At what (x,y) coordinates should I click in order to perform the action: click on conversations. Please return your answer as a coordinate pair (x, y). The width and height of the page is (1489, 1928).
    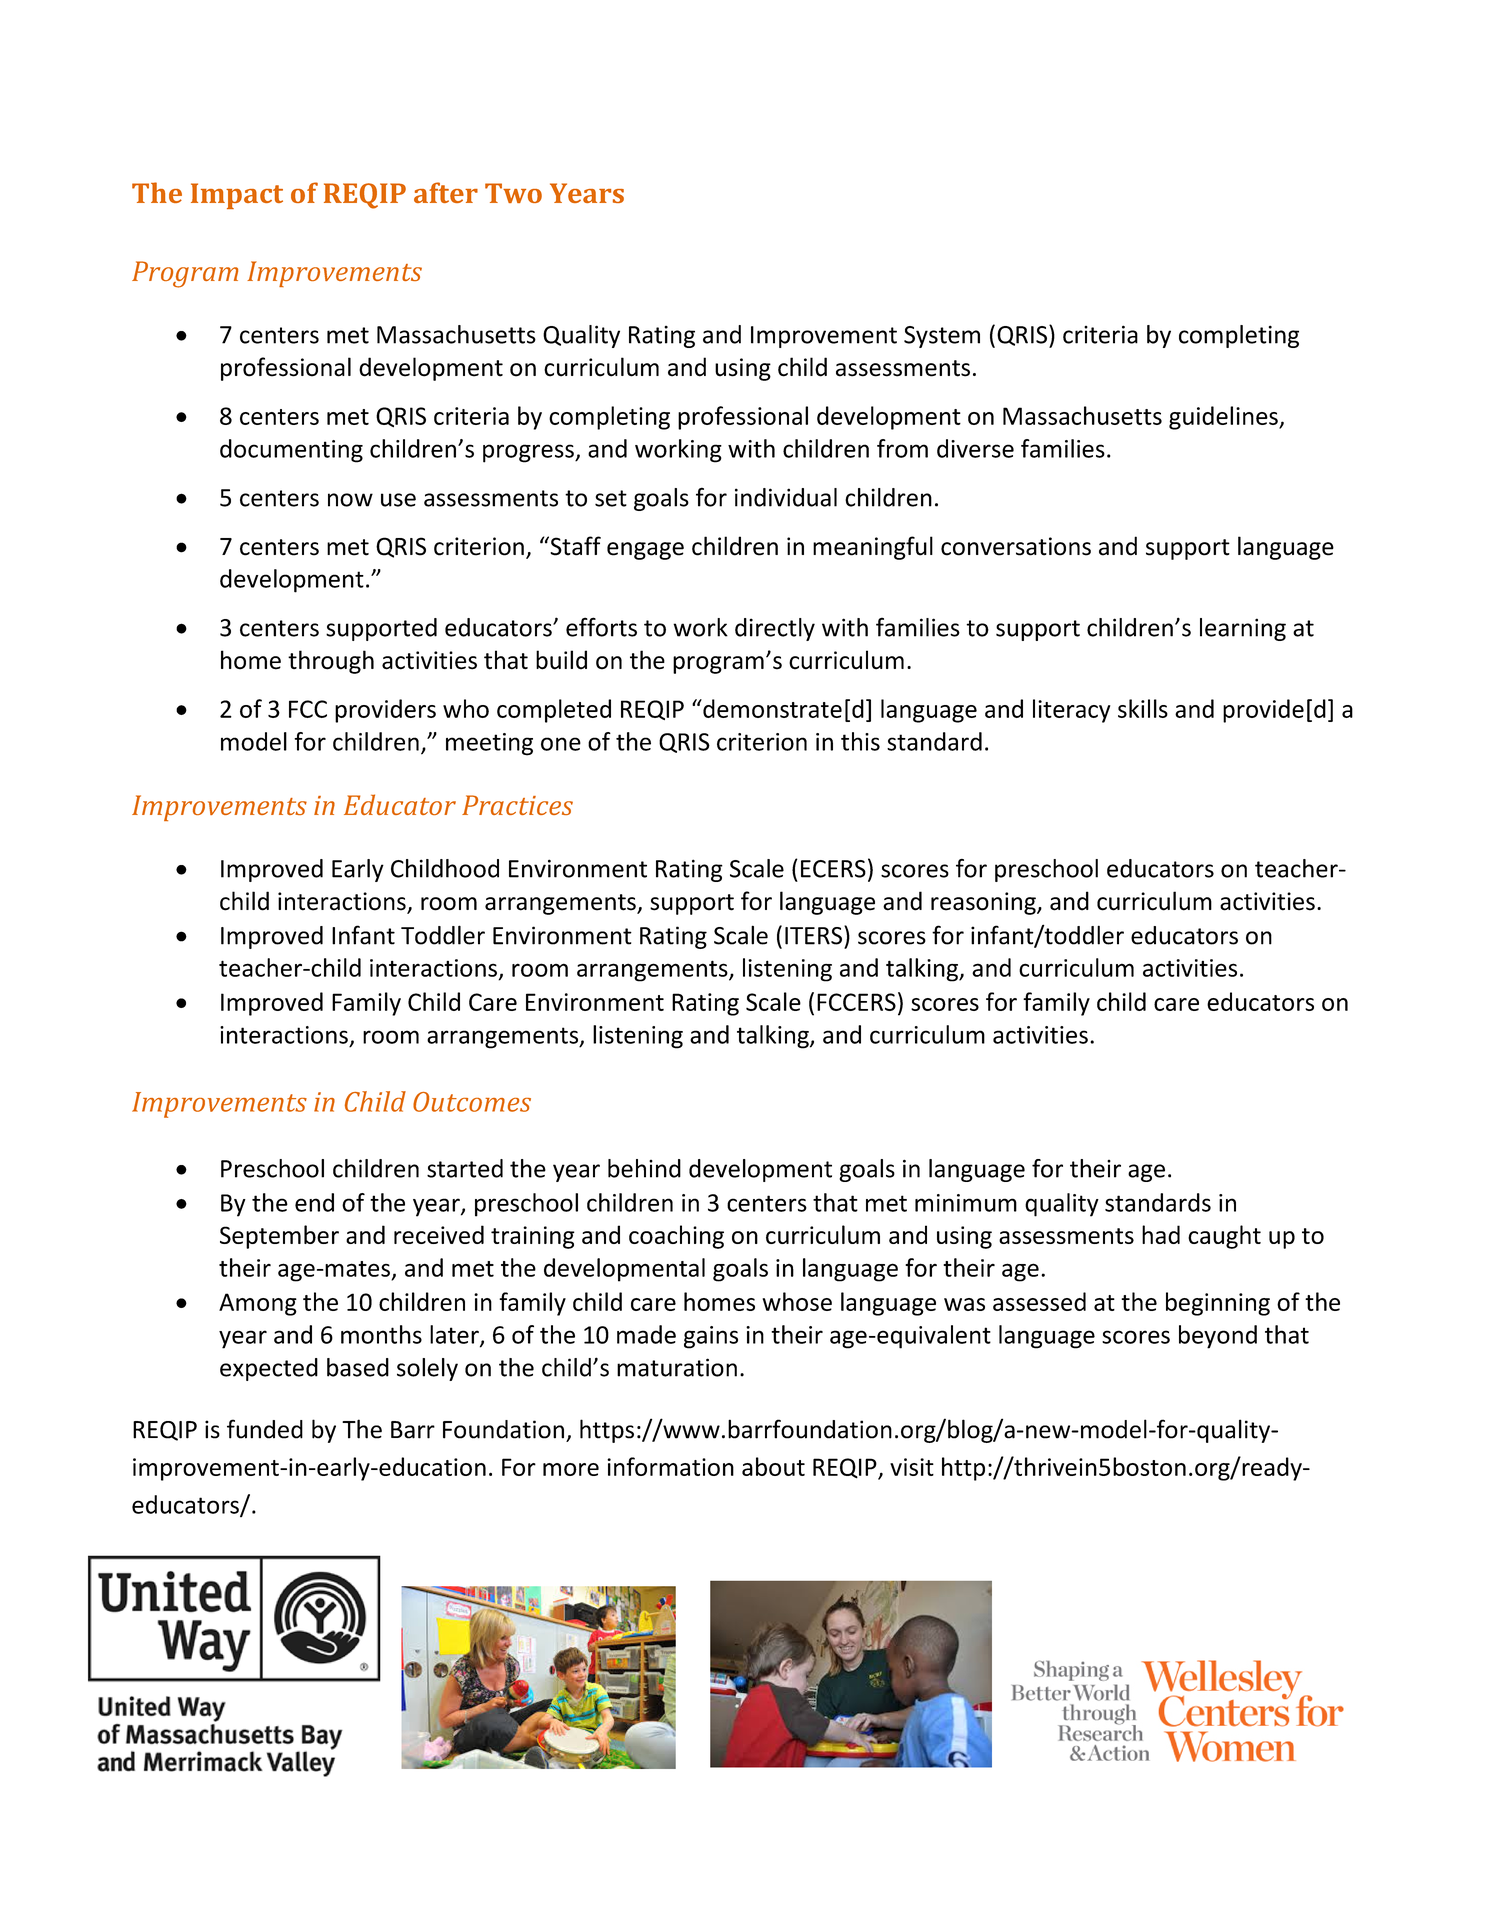
    Looking at the image, I should click on (1016, 546).
